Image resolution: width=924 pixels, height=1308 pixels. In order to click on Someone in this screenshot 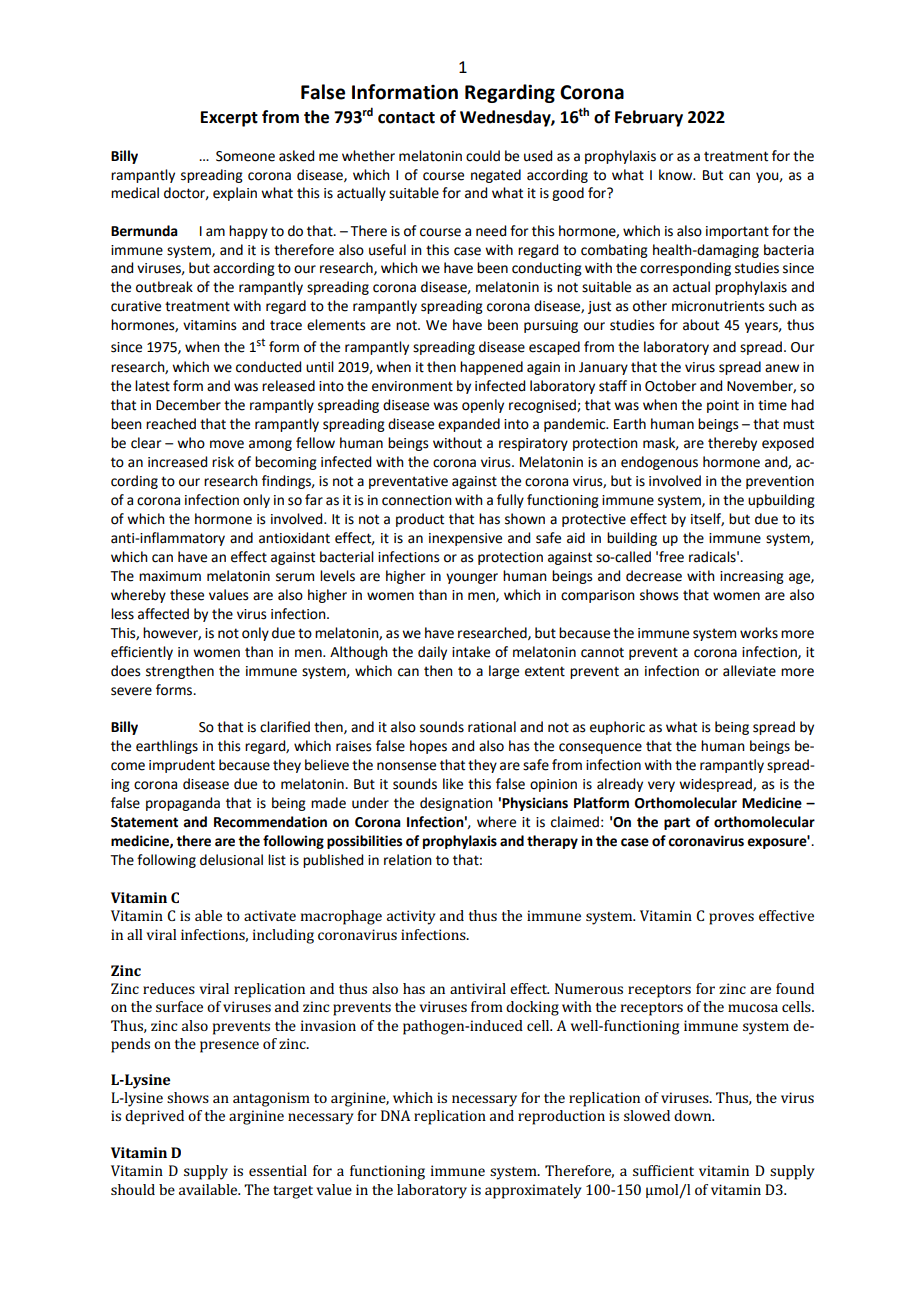, I will do `click(245, 156)`.
